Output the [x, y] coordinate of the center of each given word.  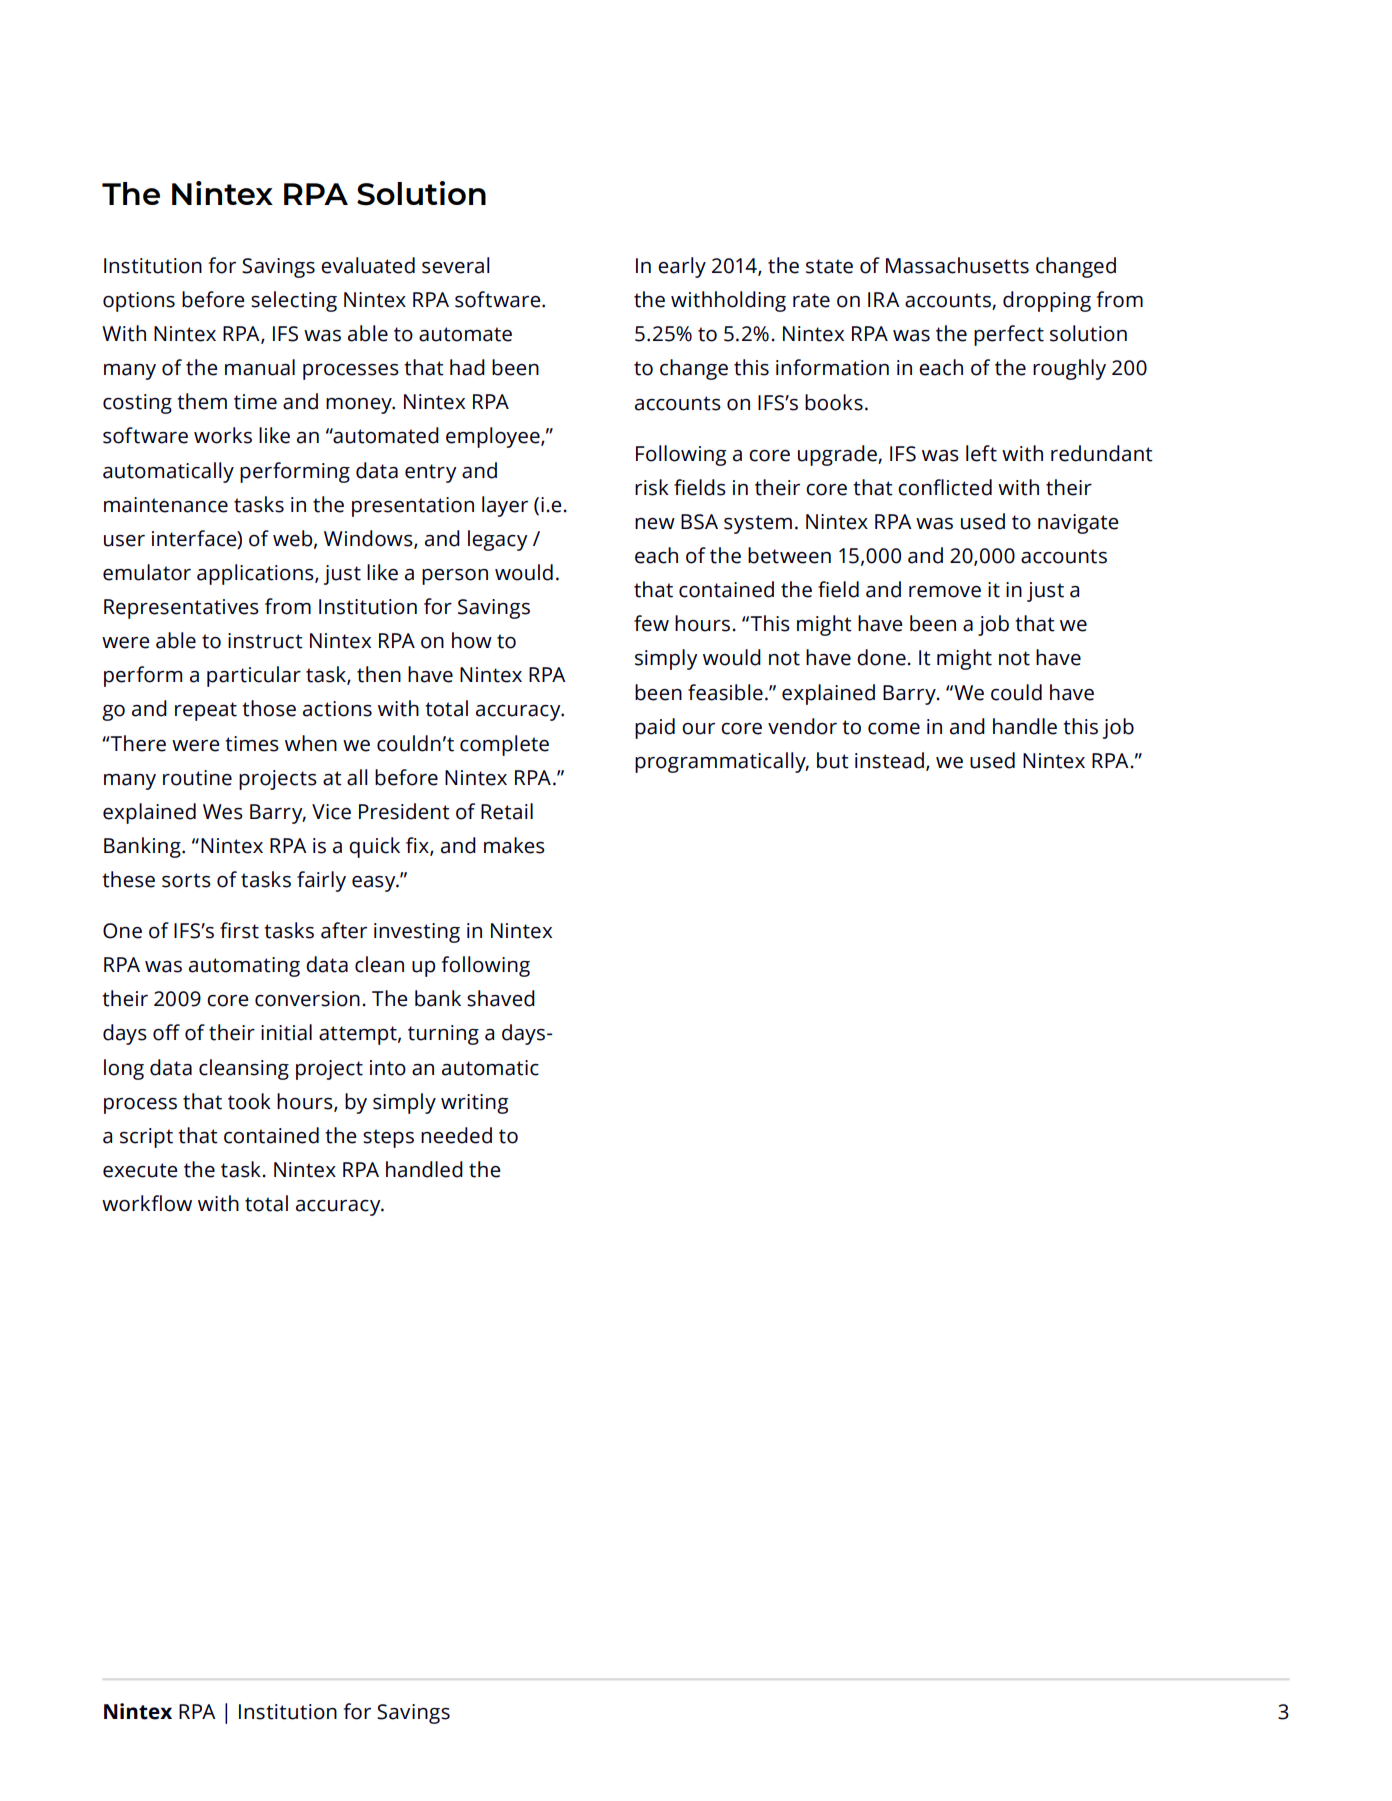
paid [655, 728]
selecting [294, 301]
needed [456, 1135]
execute [140, 1170]
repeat [206, 711]
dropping [1047, 301]
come [894, 729]
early [682, 267]
